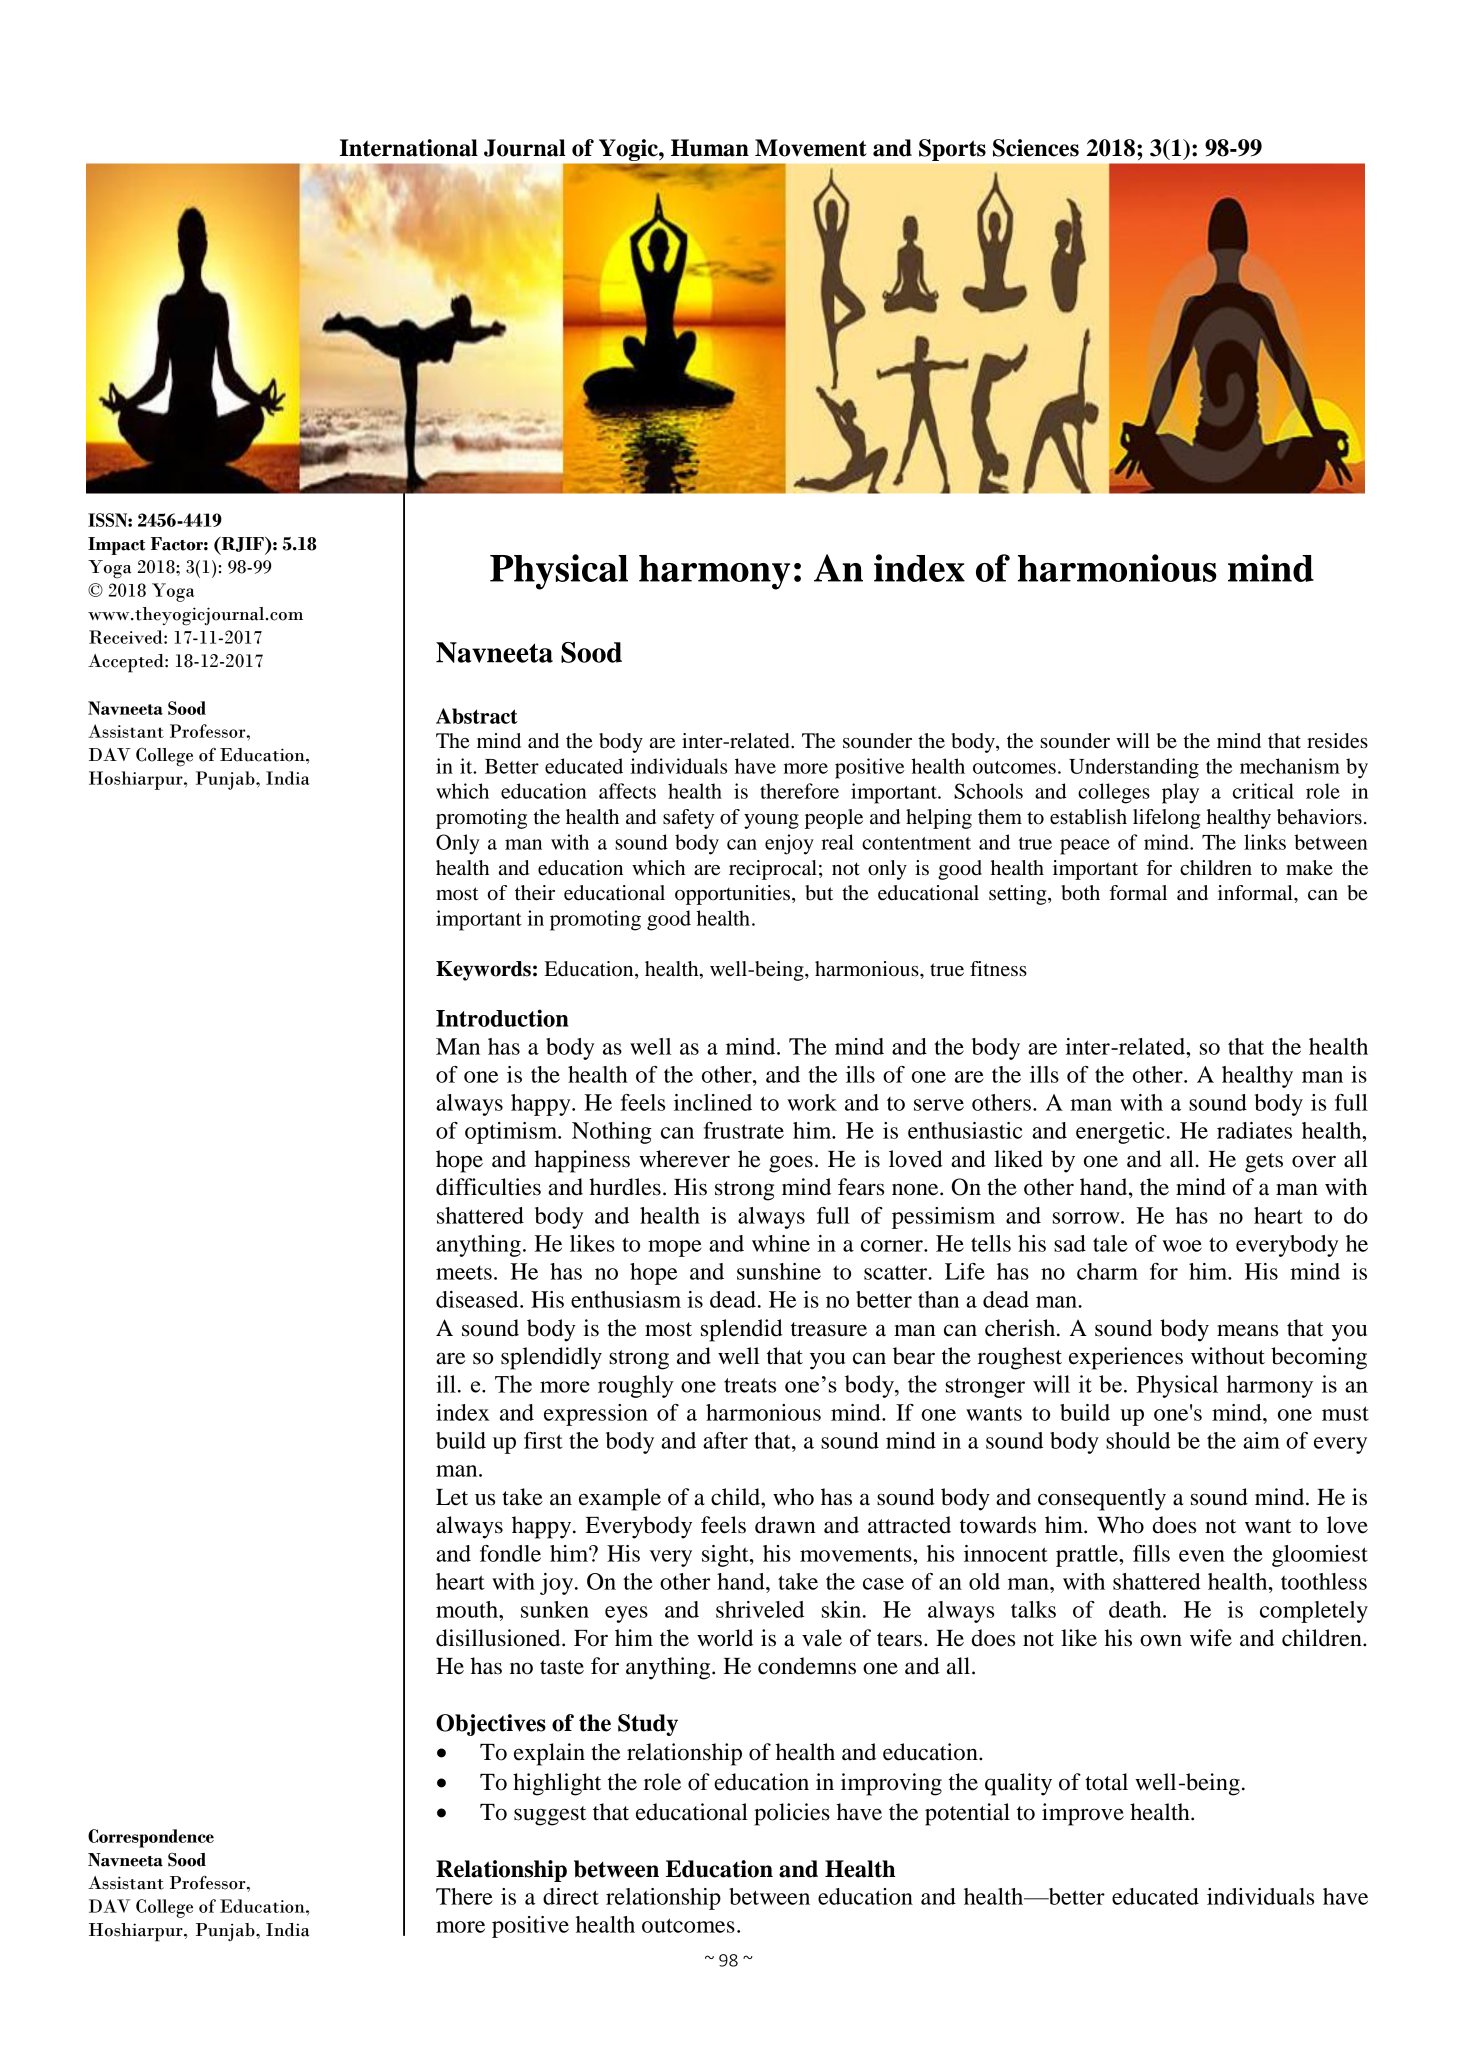 The height and width of the image is (2062, 1457). I want to click on Human, so click(710, 148).
